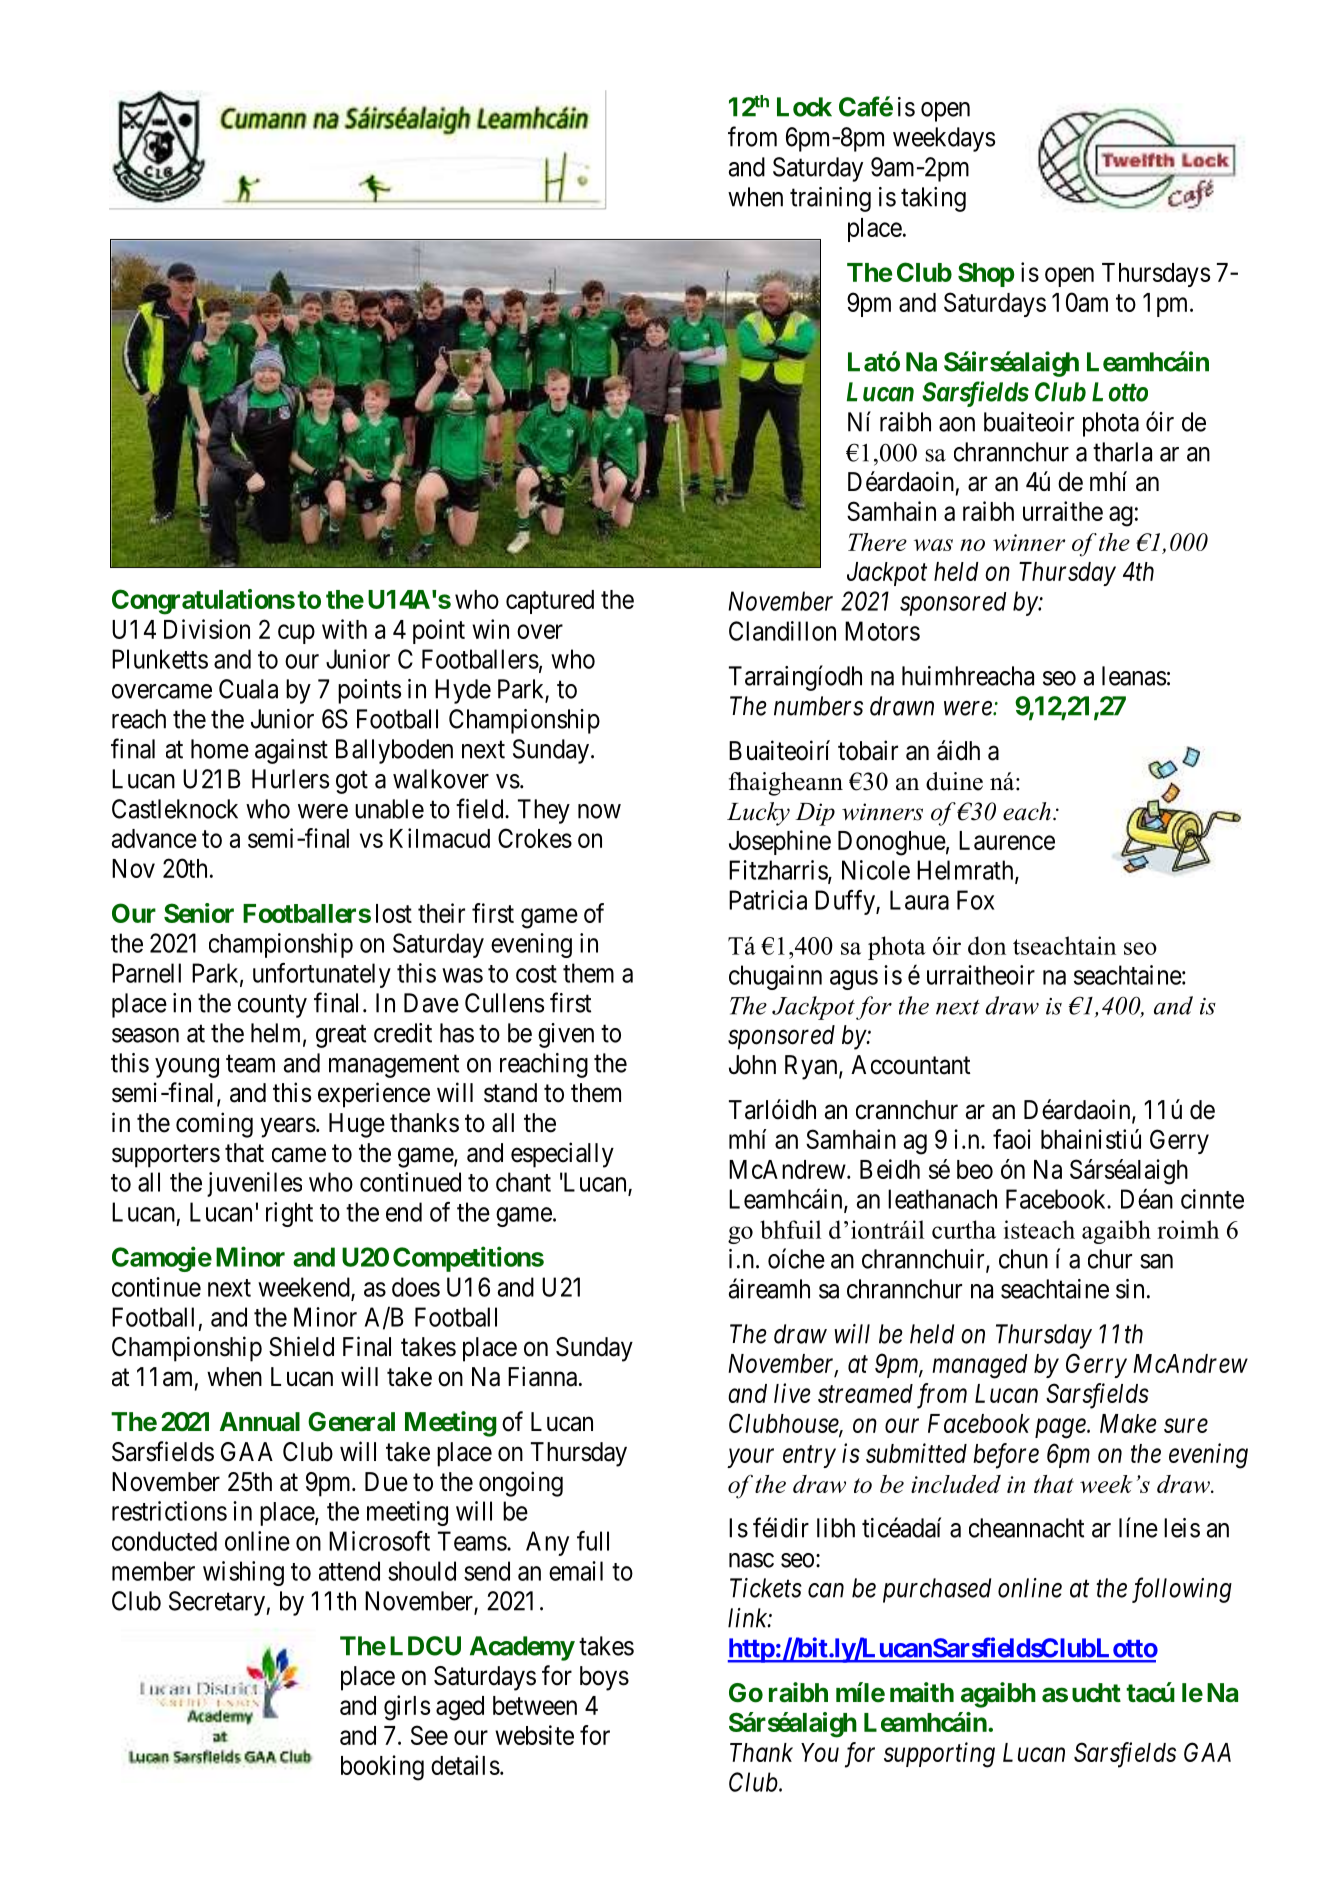 This image has width=1341, height=1894. Describe the element at coordinates (768, 900) in the image. I see `Patricia` at that location.
